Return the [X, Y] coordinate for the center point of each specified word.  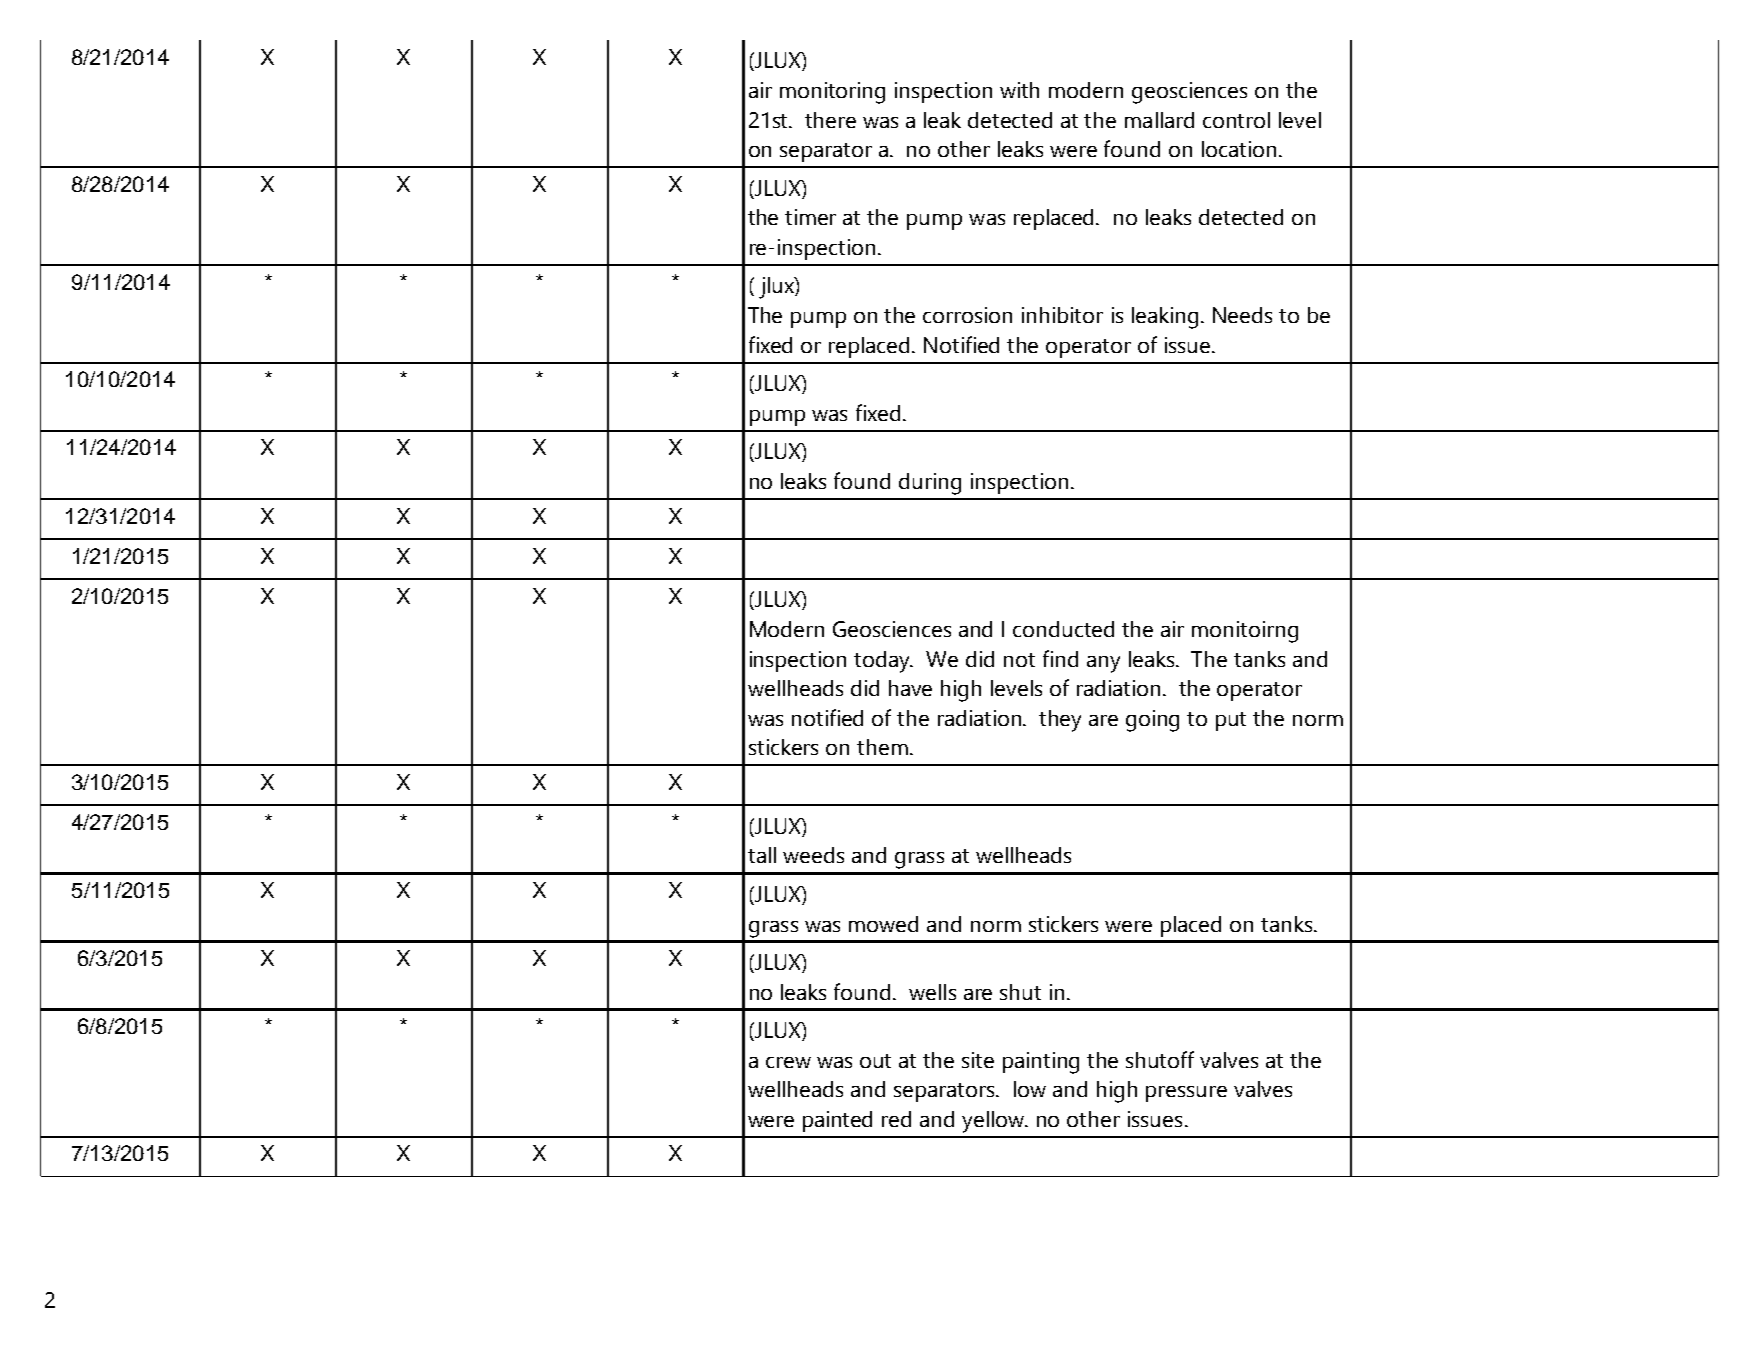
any [1103, 664]
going [1152, 721]
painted [837, 1121]
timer [810, 217]
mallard [1159, 120]
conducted [1063, 629]
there [830, 120]
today [883, 662]
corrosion [967, 315]
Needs [1242, 315]
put [1231, 721]
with [1019, 90]
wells [932, 992]
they [1060, 721]
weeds [813, 855]
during [930, 484]
